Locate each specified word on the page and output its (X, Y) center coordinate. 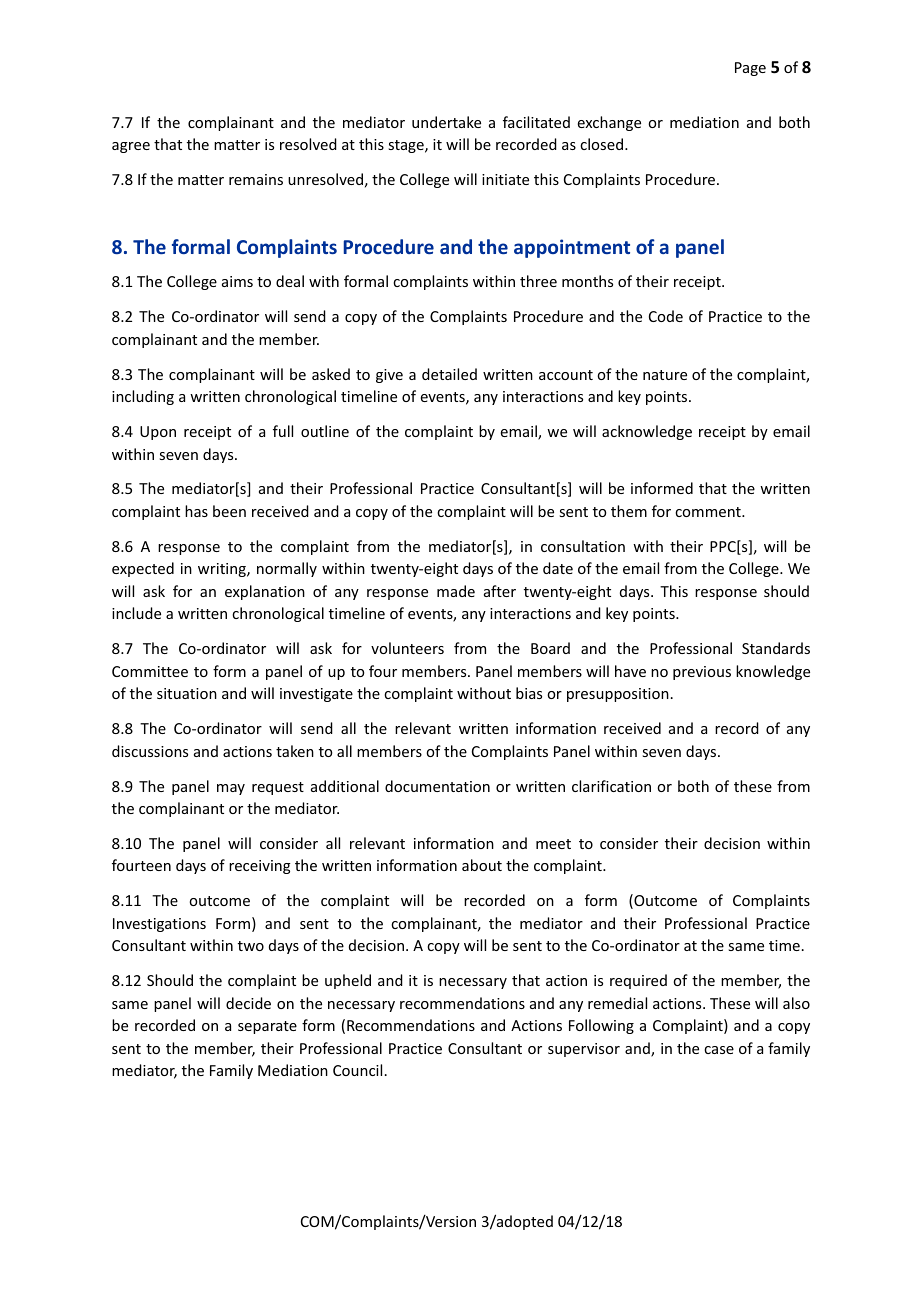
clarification (611, 786)
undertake (446, 122)
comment (709, 512)
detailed (449, 374)
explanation (265, 592)
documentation (437, 786)
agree (131, 147)
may (231, 789)
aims (237, 281)
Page (750, 69)
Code (666, 316)
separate (267, 1027)
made (456, 591)
